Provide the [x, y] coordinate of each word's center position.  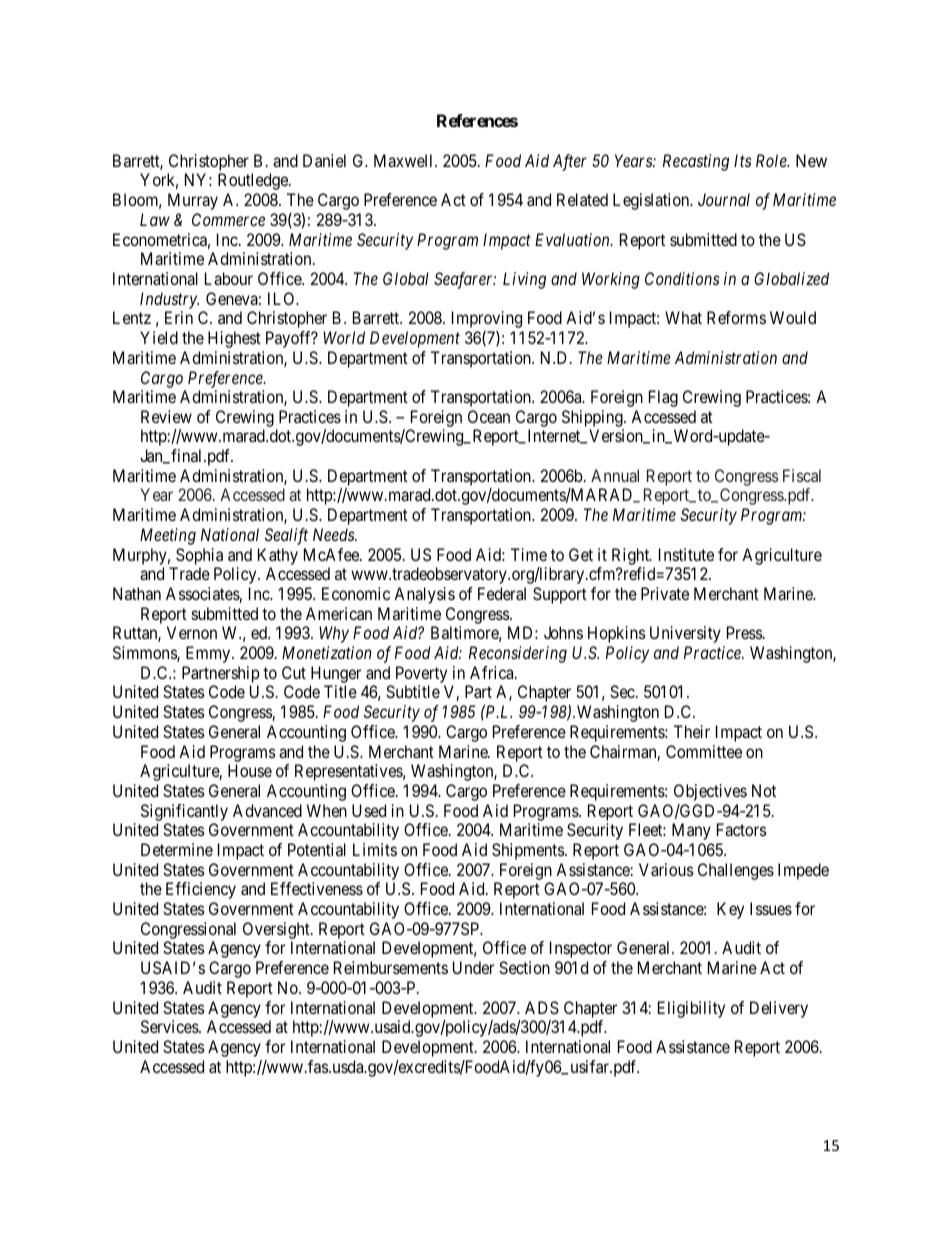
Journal [724, 199]
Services [170, 1026]
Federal [502, 593]
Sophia [199, 556]
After [570, 162]
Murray [193, 201]
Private [665, 593]
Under [473, 967]
